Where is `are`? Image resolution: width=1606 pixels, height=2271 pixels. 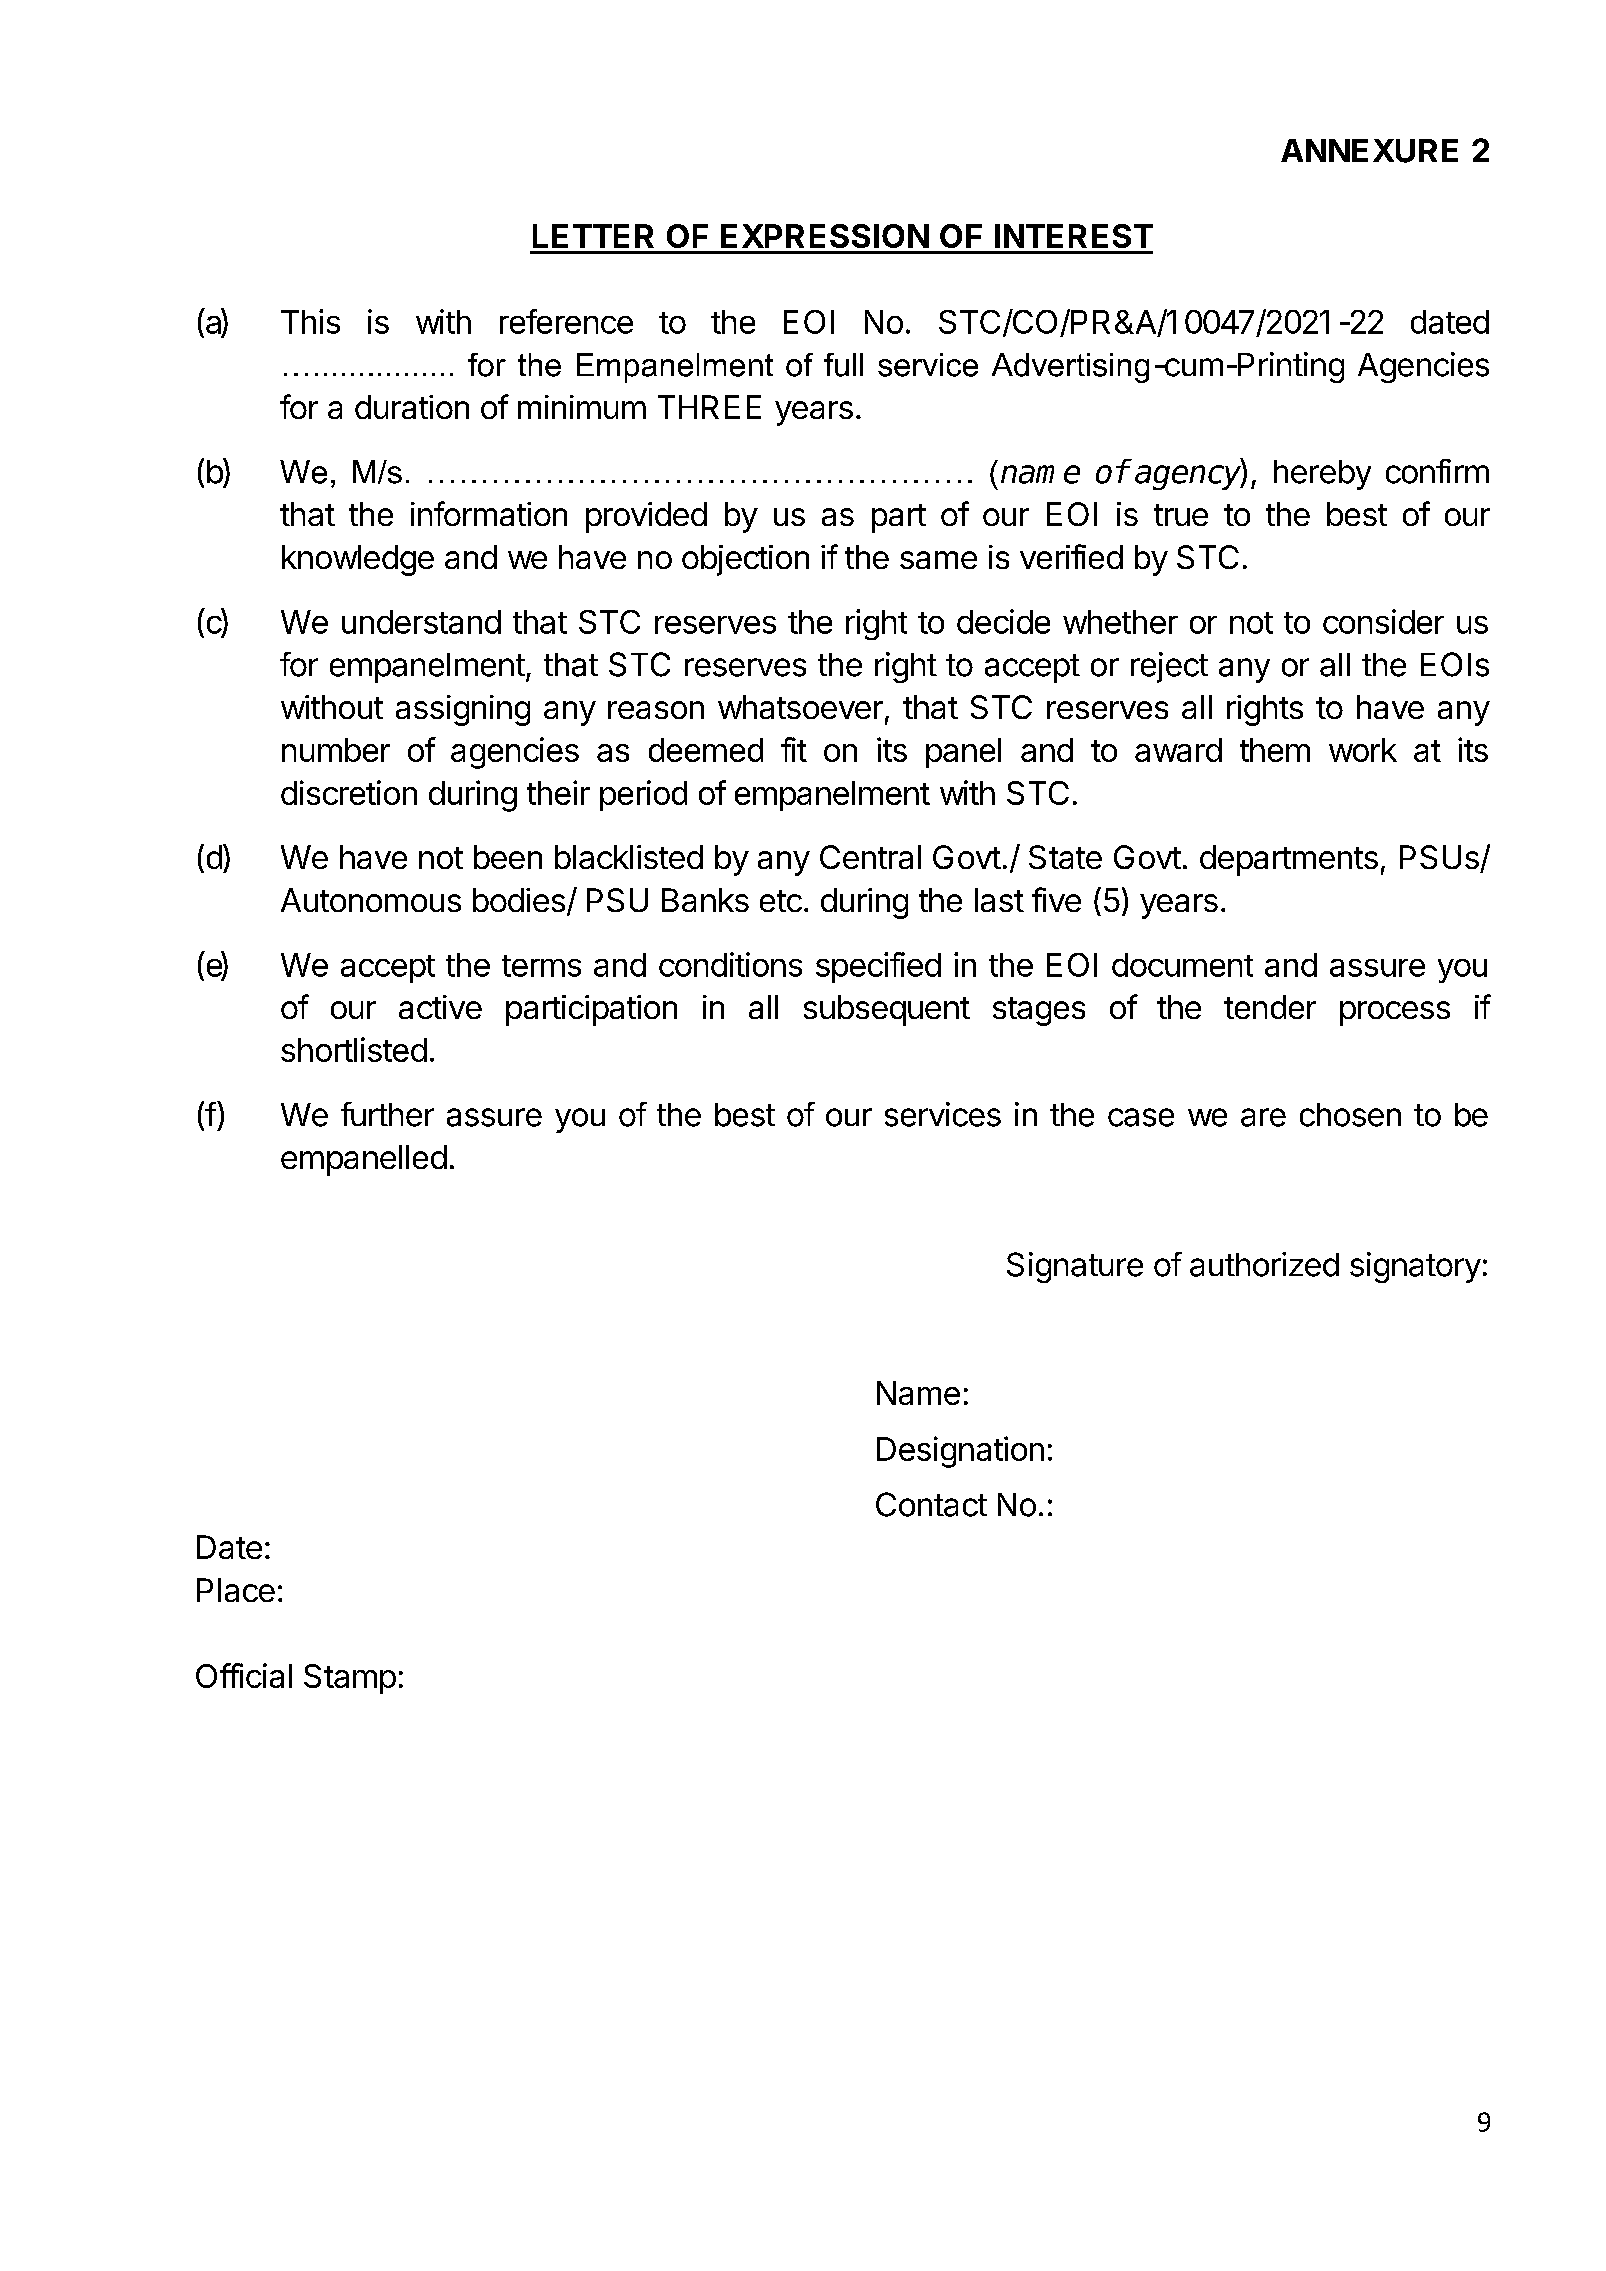 are is located at coordinates (1263, 1117).
